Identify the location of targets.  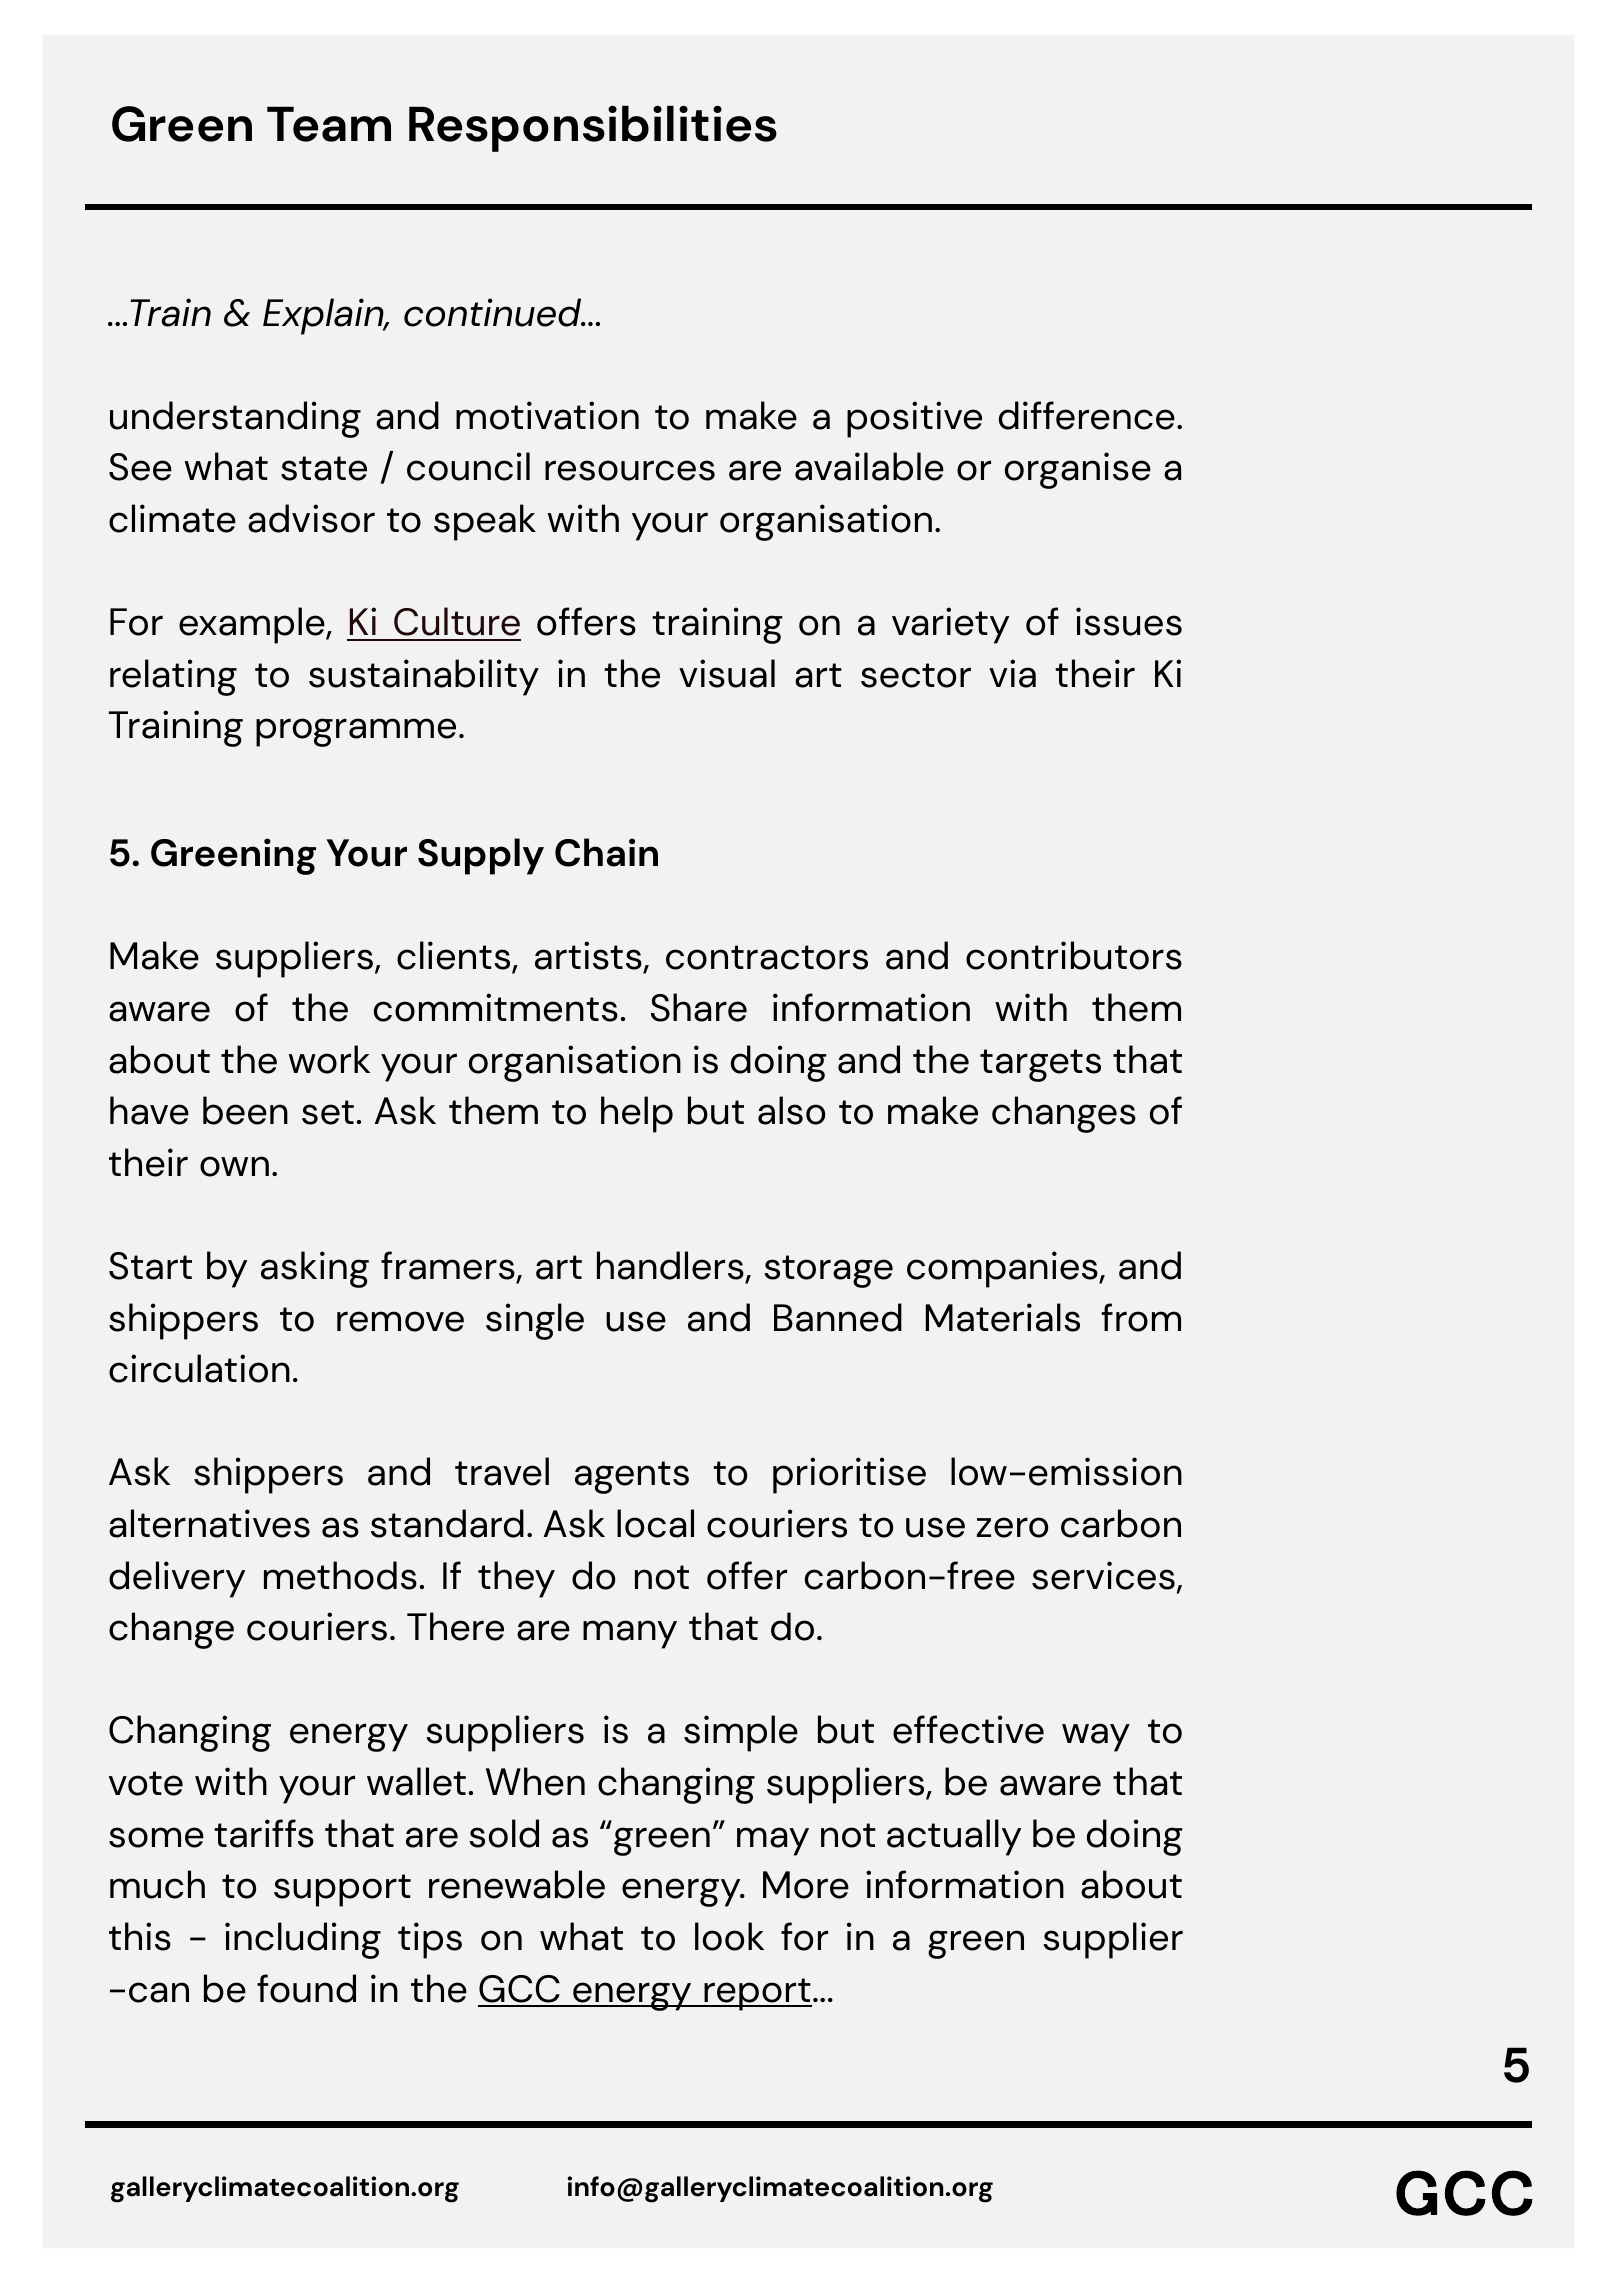
(1040, 1065).
